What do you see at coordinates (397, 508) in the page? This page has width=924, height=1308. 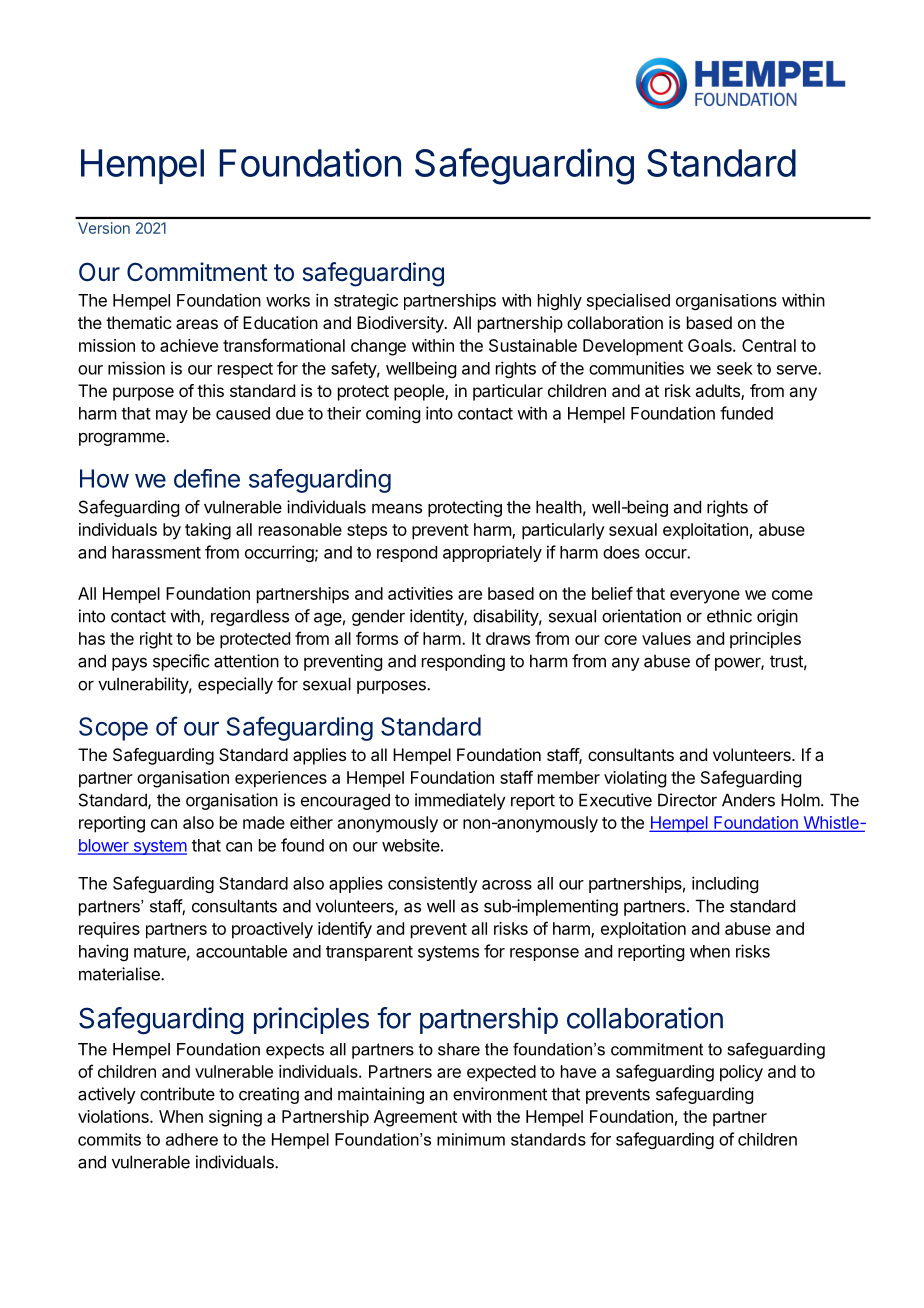 I see `means` at bounding box center [397, 508].
